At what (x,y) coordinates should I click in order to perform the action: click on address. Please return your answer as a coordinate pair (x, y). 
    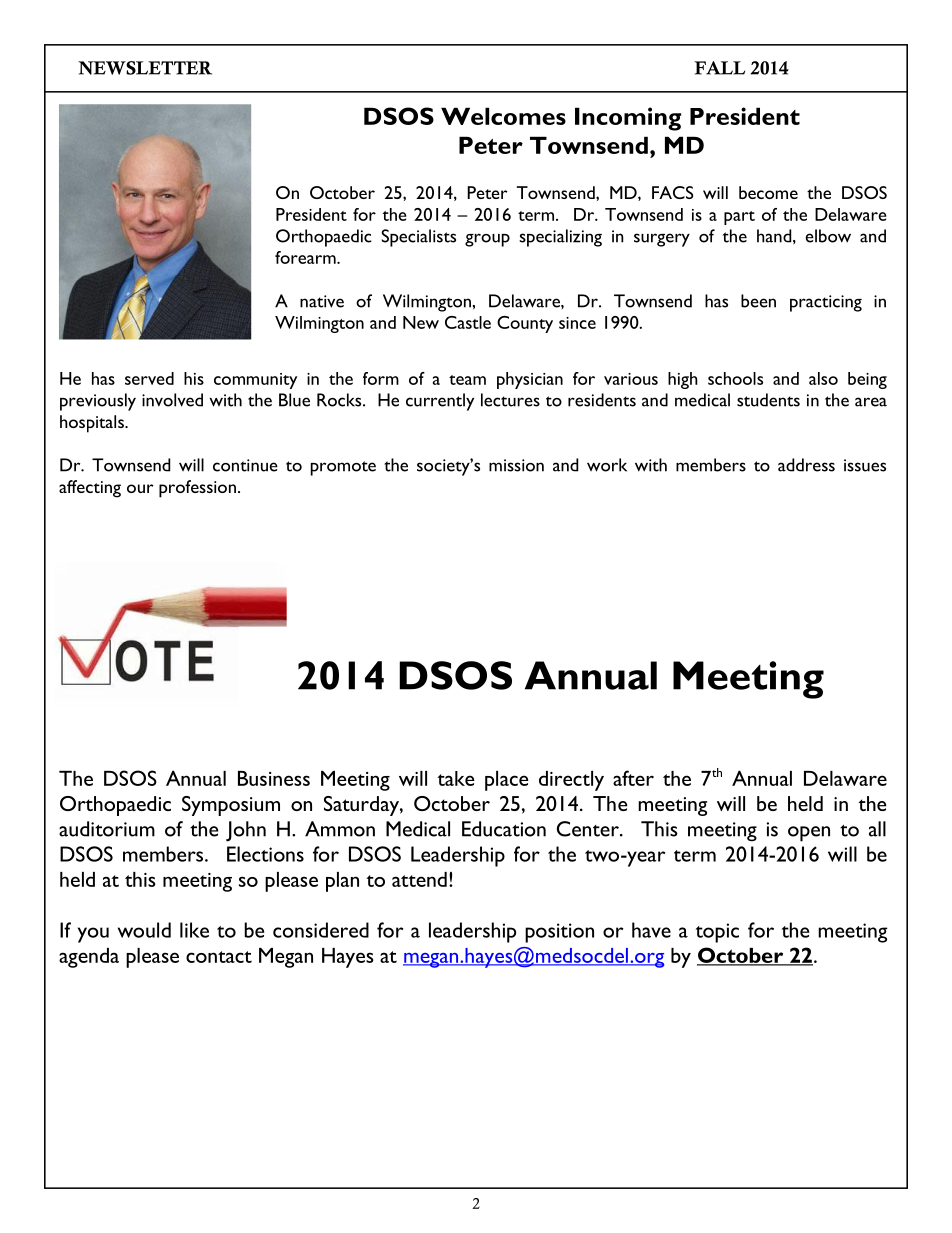
    Looking at the image, I should click on (806, 465).
